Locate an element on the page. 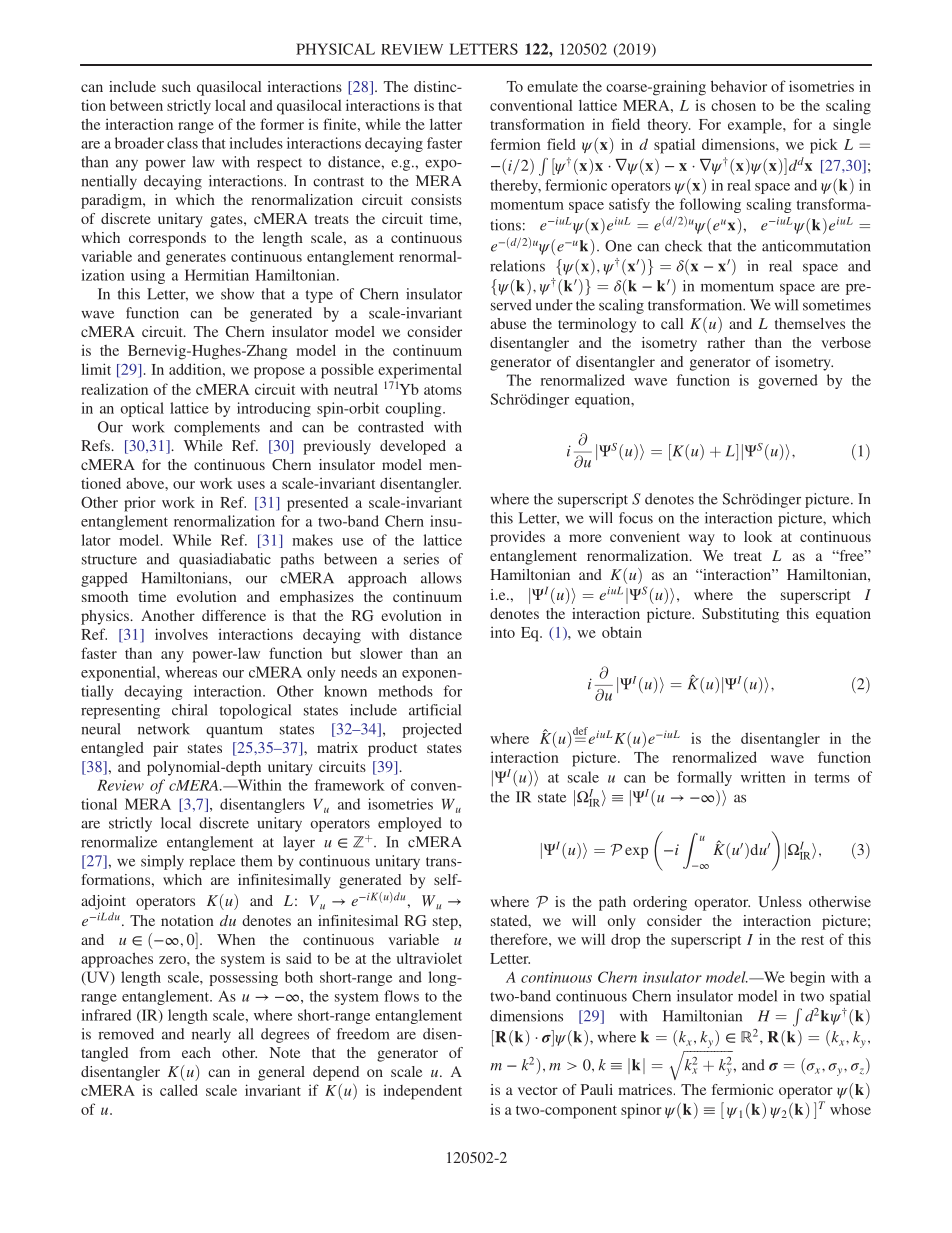 This image has width=952, height=1233. vector is located at coordinates (538, 1090).
